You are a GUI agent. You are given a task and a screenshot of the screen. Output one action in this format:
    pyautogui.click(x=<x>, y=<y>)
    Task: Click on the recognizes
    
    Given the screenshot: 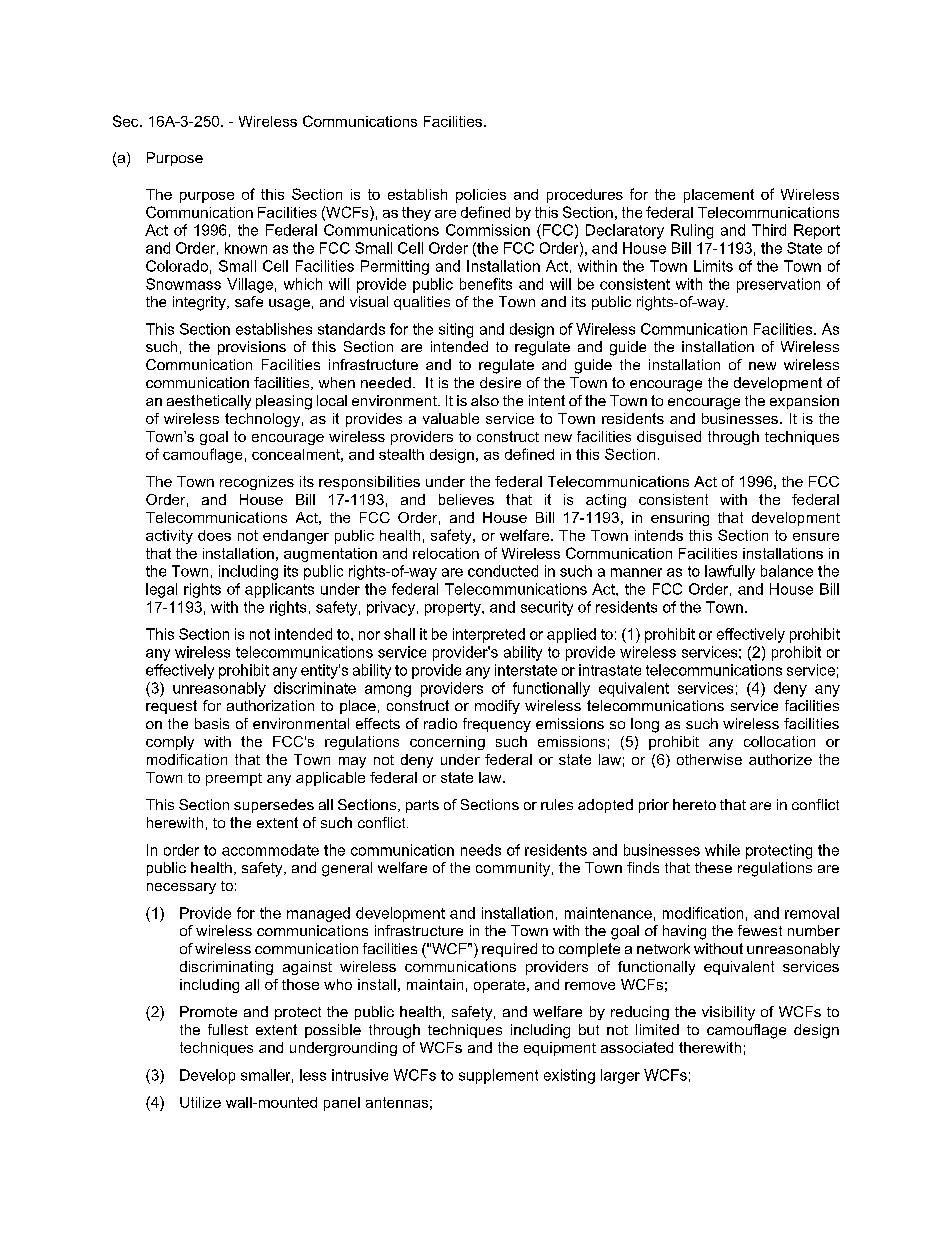 What is the action you would take?
    pyautogui.click(x=257, y=483)
